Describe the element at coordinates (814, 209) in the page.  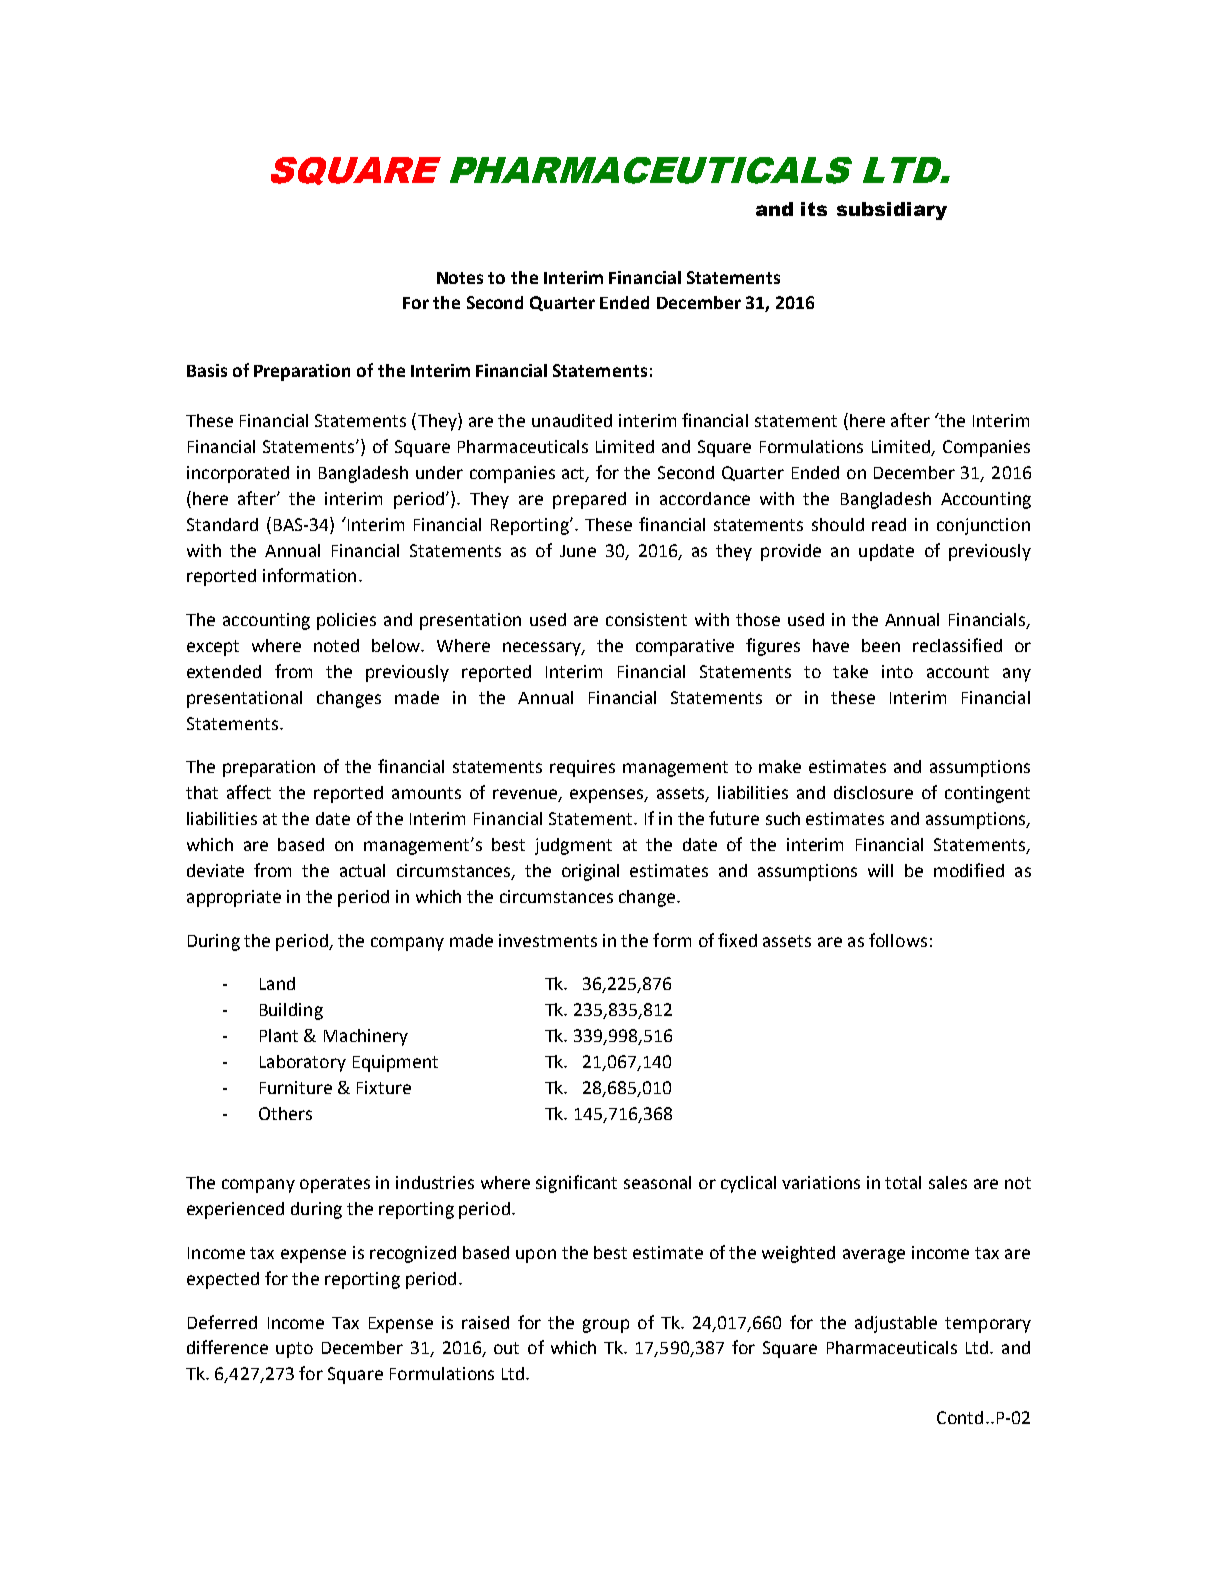
I see `its` at that location.
